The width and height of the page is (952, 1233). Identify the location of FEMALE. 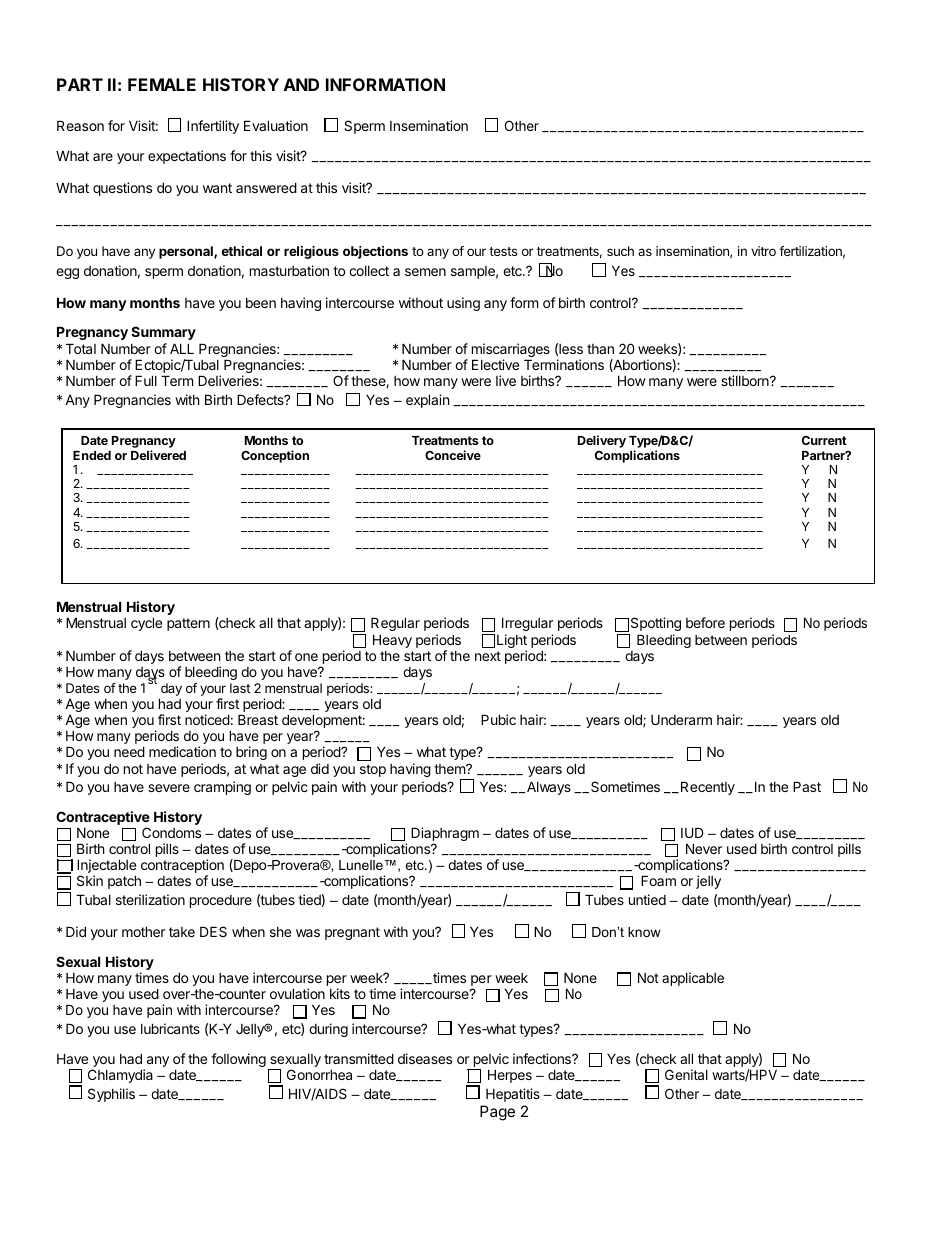
(162, 84).
